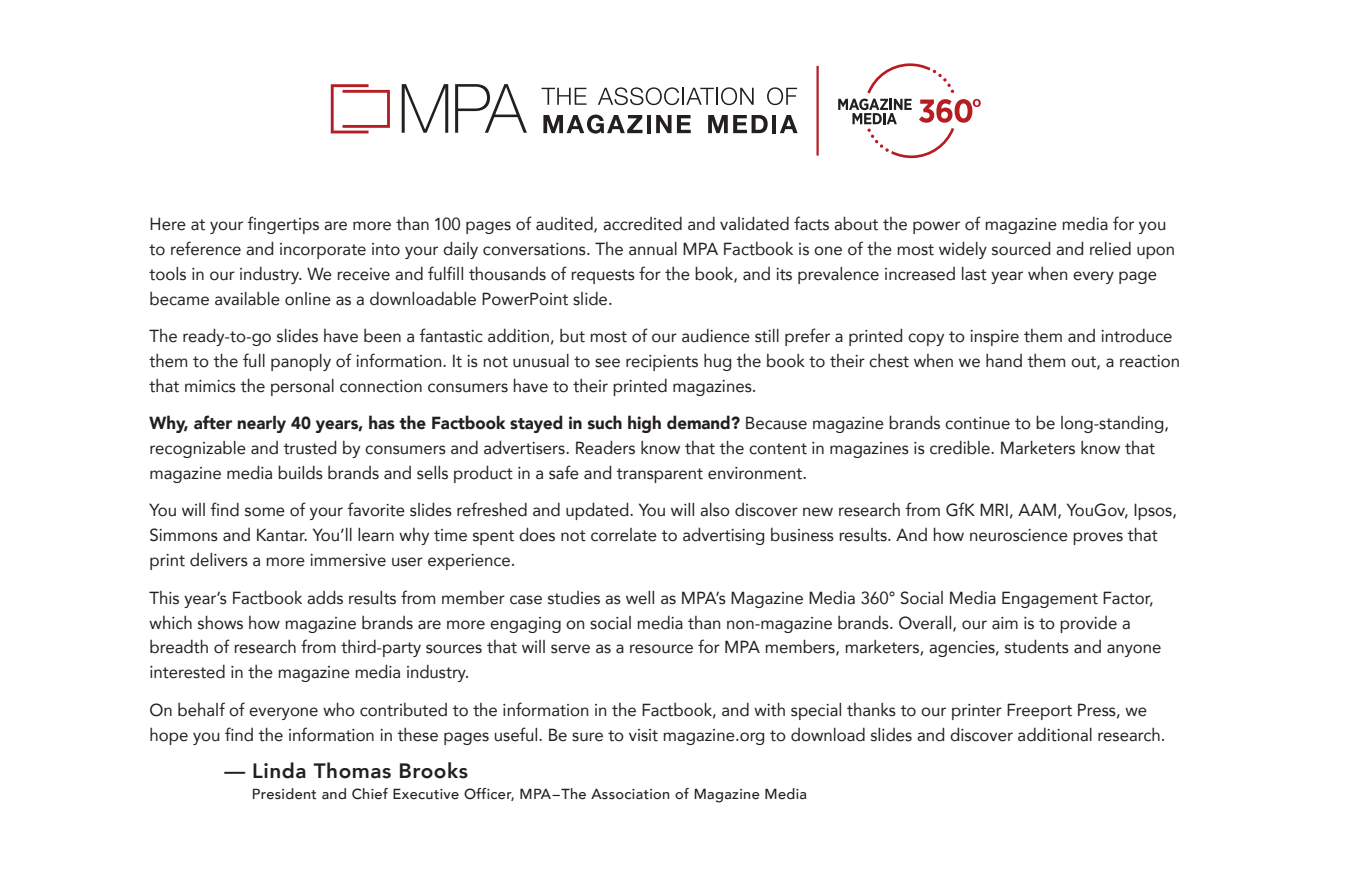  I want to click on hand, so click(1004, 361).
